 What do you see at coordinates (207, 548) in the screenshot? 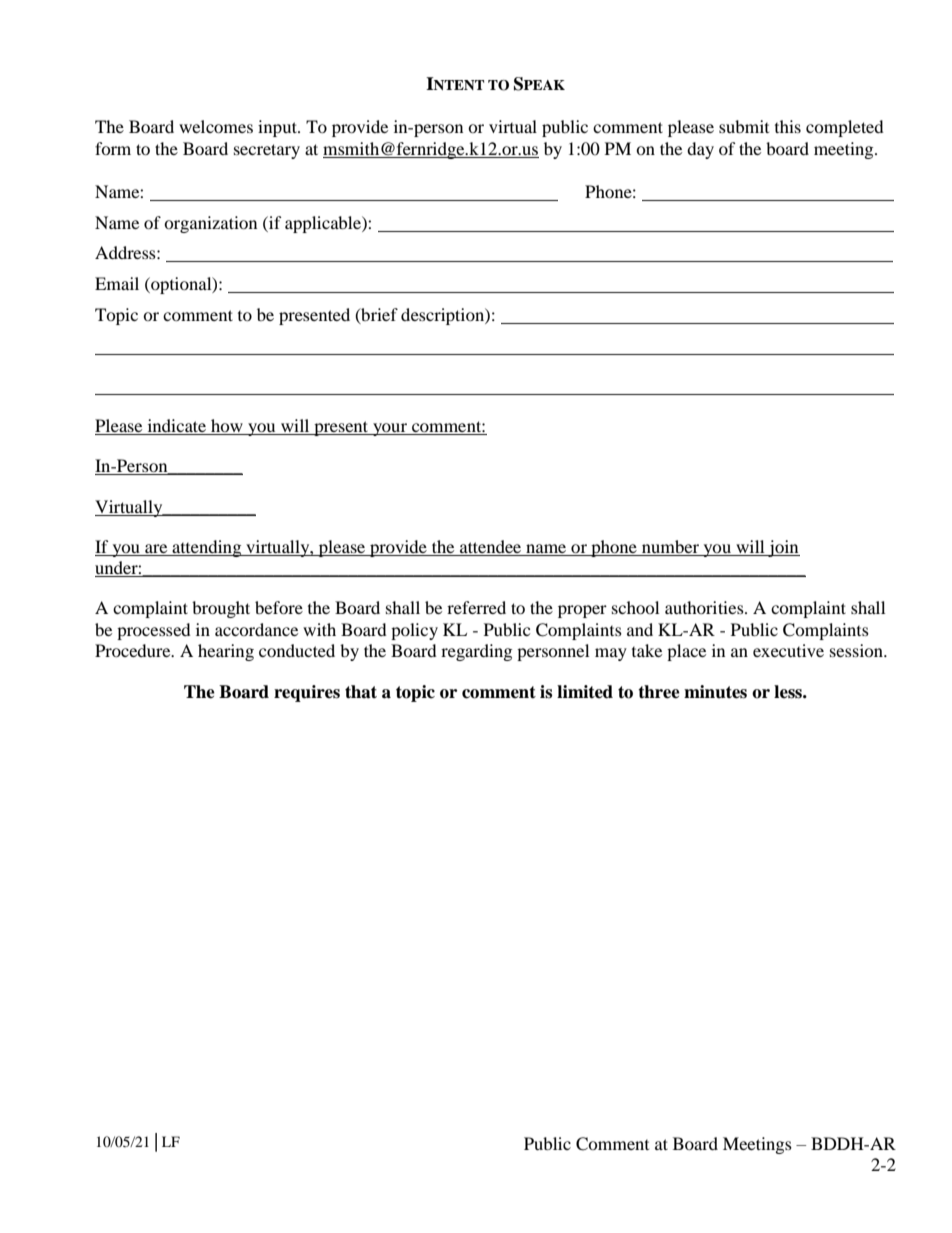
I see `attending` at bounding box center [207, 548].
